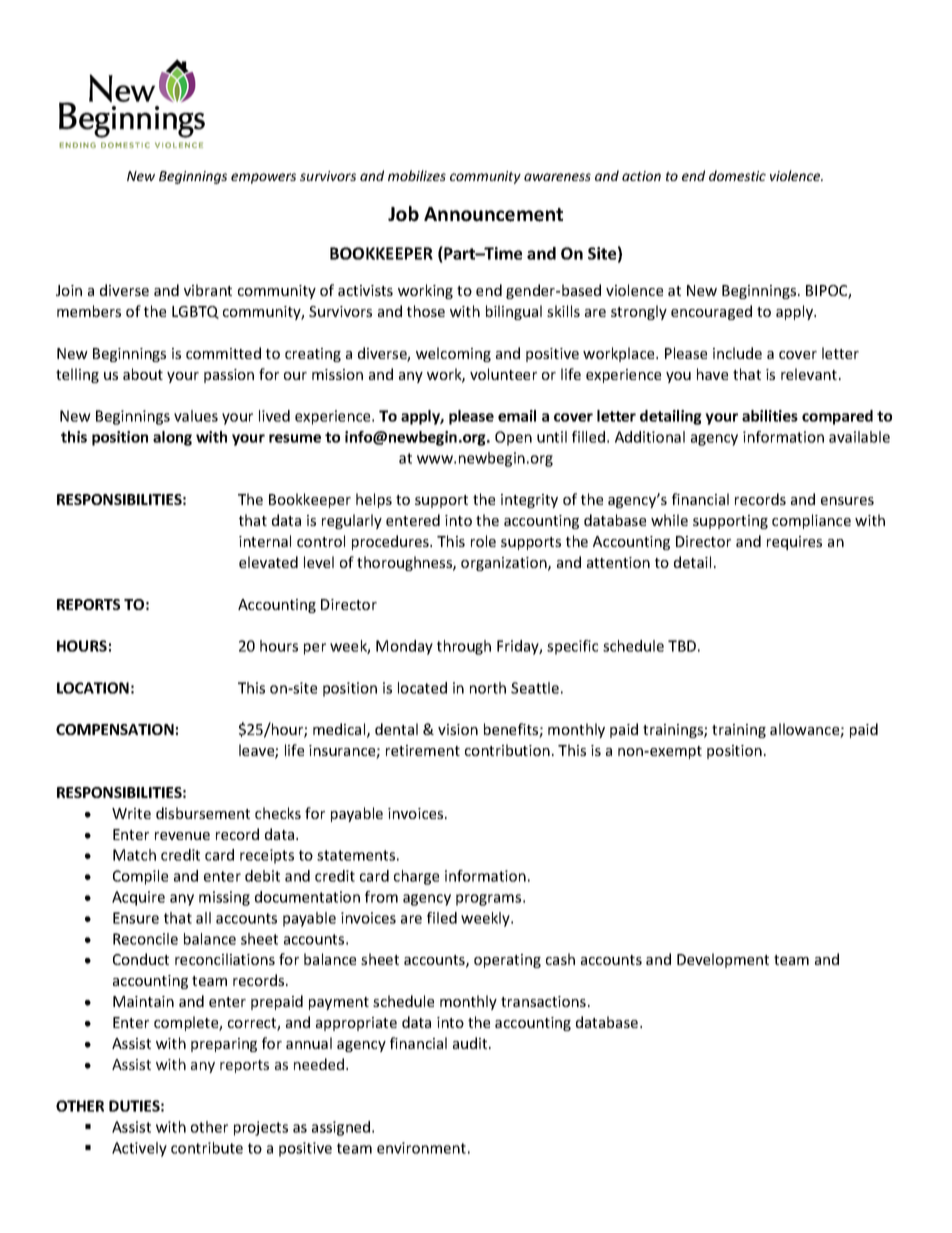 The image size is (952, 1233). What do you see at coordinates (139, 1149) in the image?
I see `Actively` at bounding box center [139, 1149].
